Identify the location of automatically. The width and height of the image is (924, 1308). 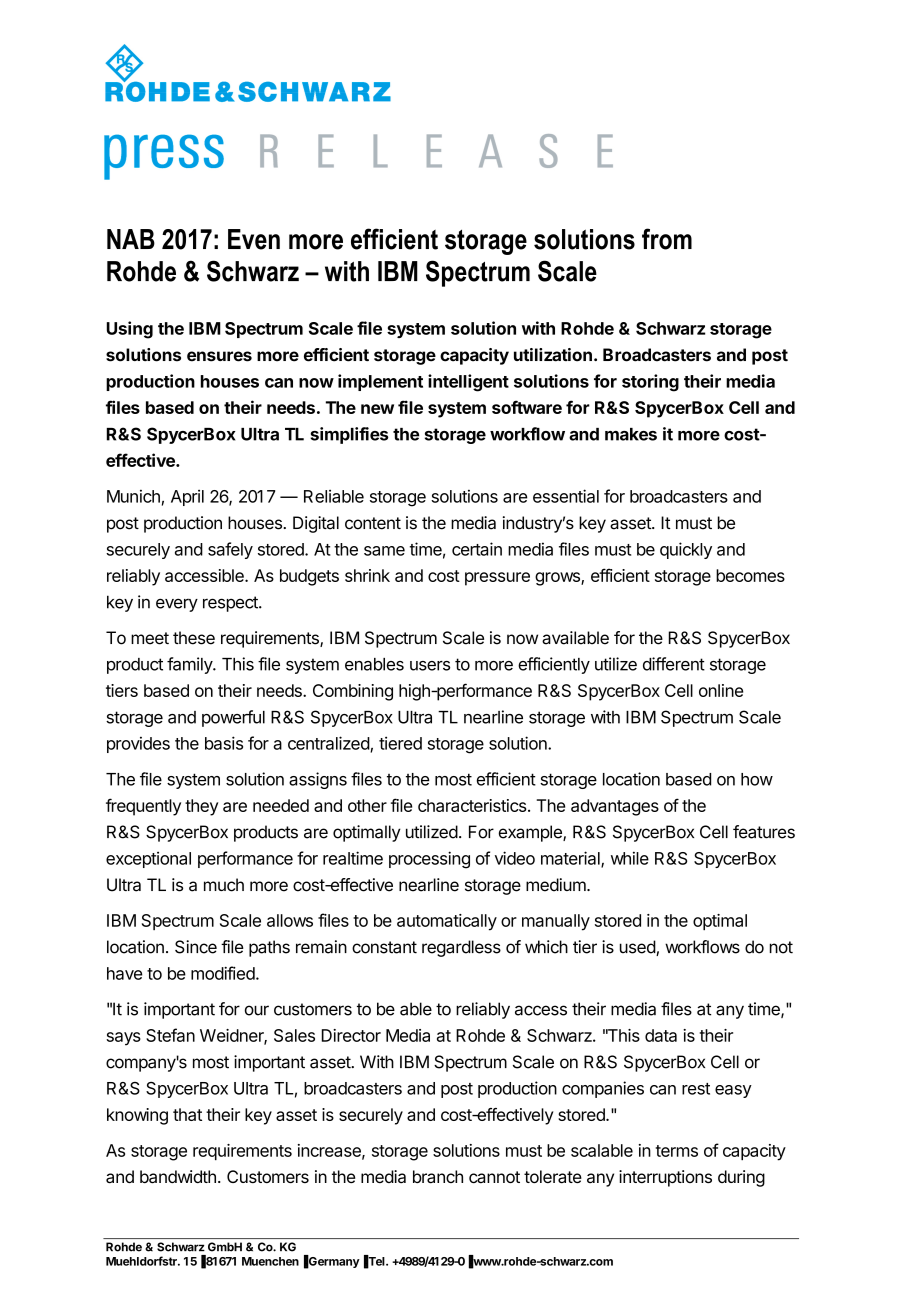
(447, 922).
